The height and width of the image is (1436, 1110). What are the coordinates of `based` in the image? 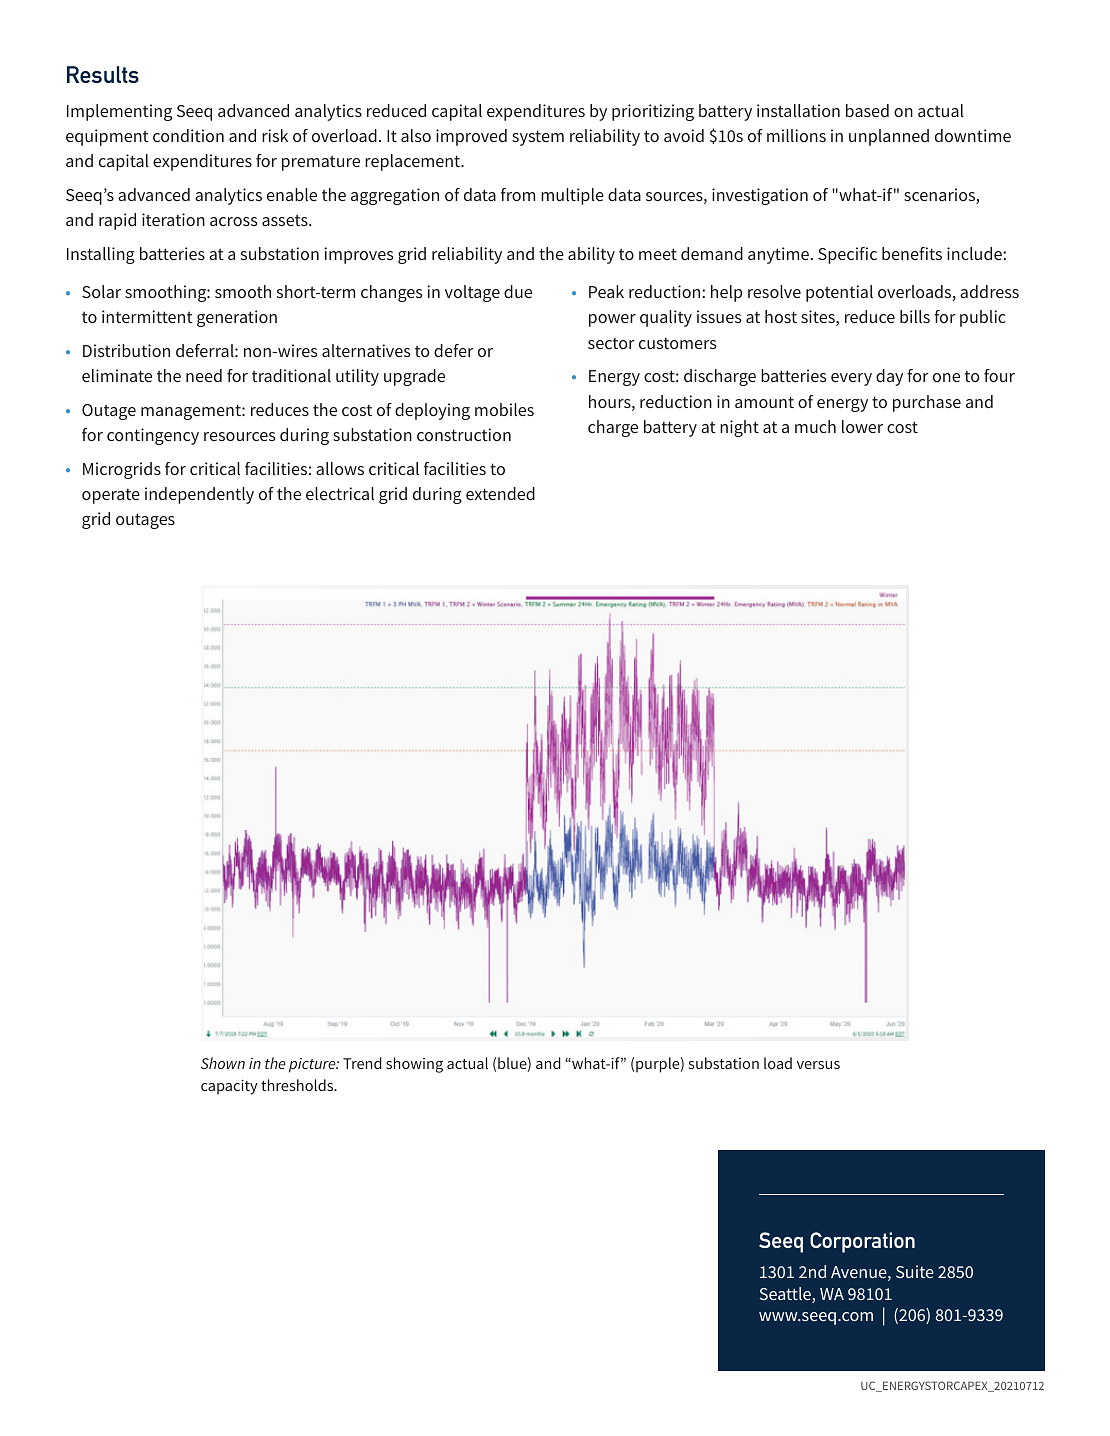 It's located at (867, 110).
